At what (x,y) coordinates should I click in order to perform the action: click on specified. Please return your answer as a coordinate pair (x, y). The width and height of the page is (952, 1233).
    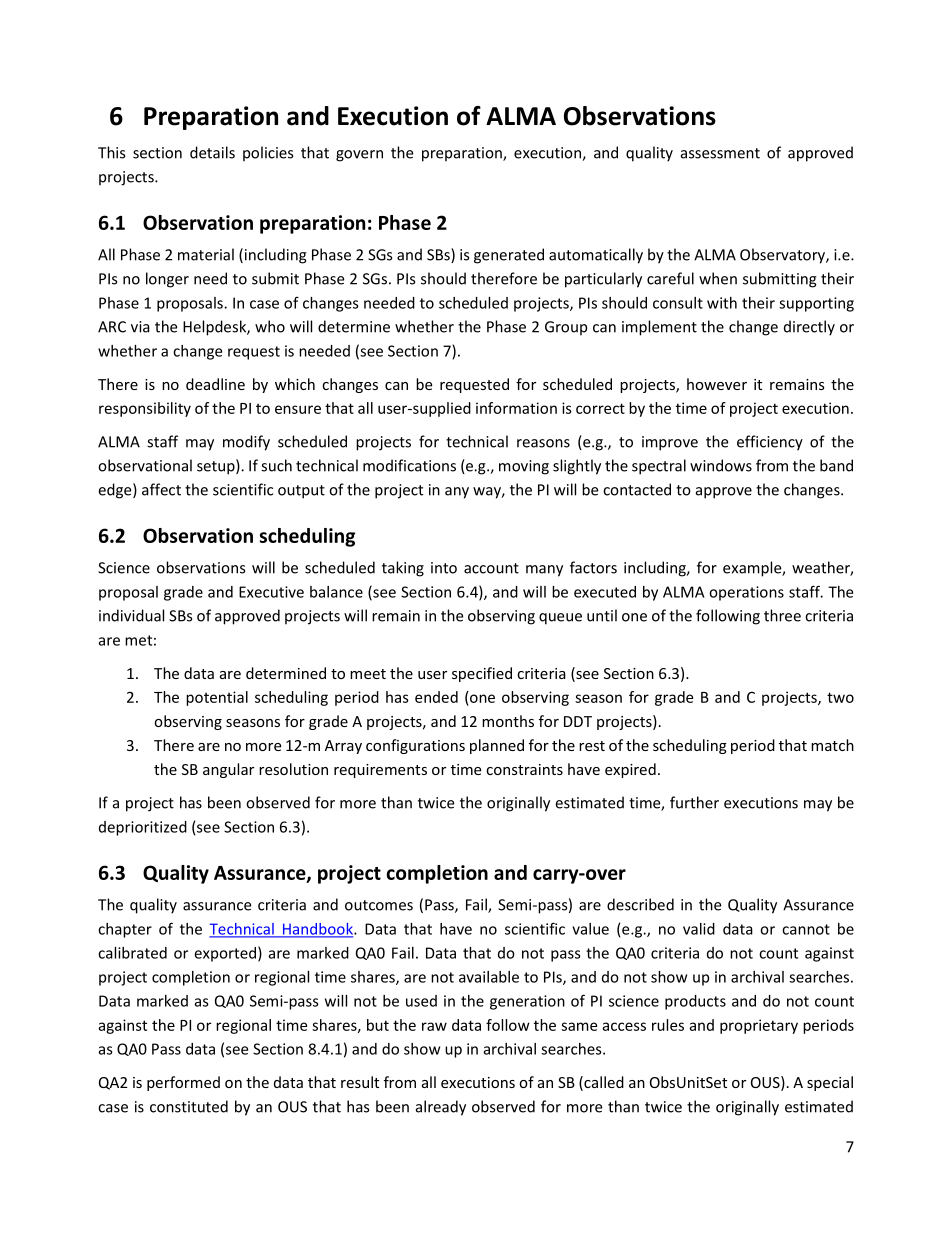
    Looking at the image, I should click on (482, 674).
